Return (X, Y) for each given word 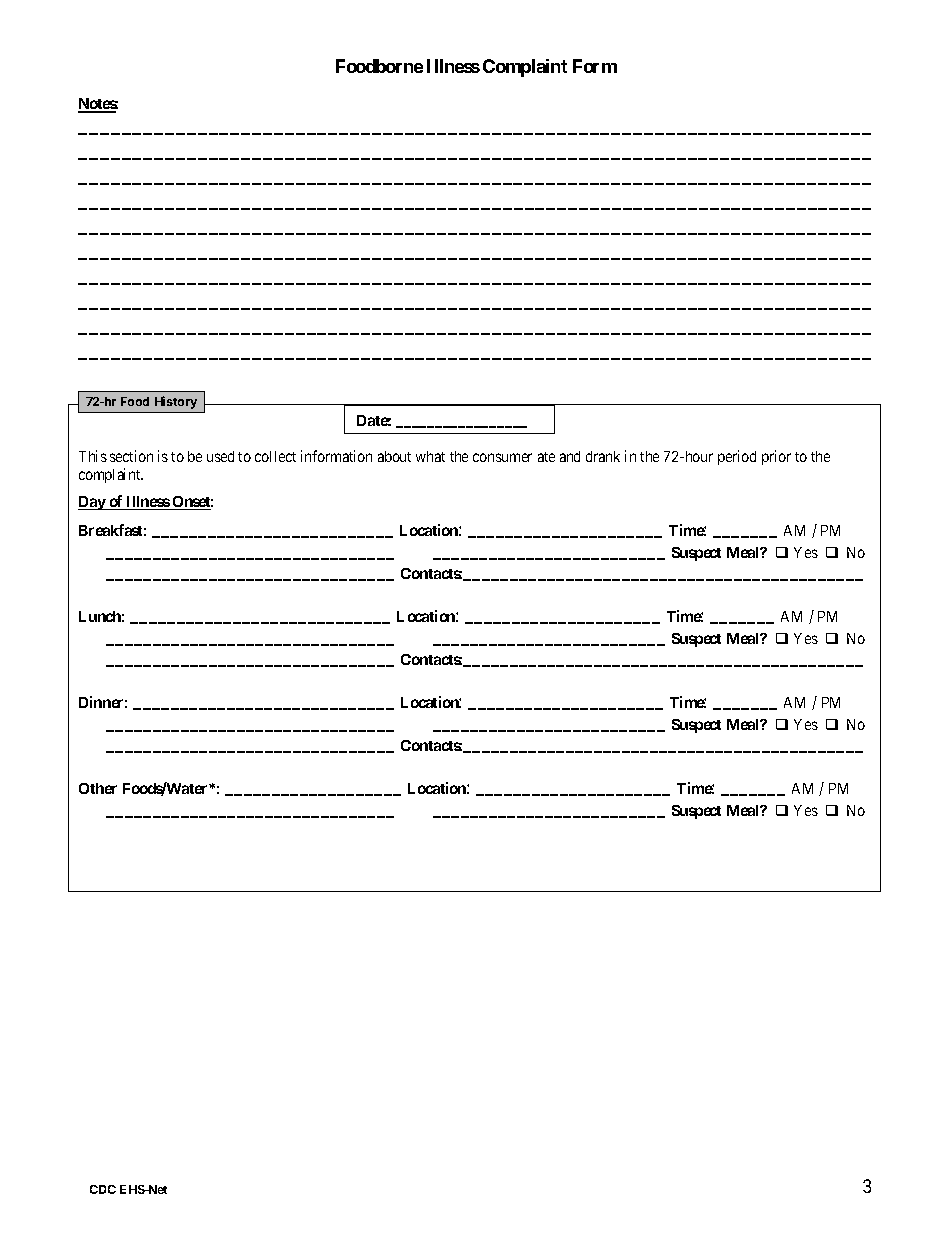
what (430, 456)
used (220, 456)
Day (92, 503)
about (394, 456)
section (131, 456)
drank (603, 456)
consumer (502, 457)
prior (776, 457)
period (737, 457)
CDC (103, 1189)
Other (98, 788)
